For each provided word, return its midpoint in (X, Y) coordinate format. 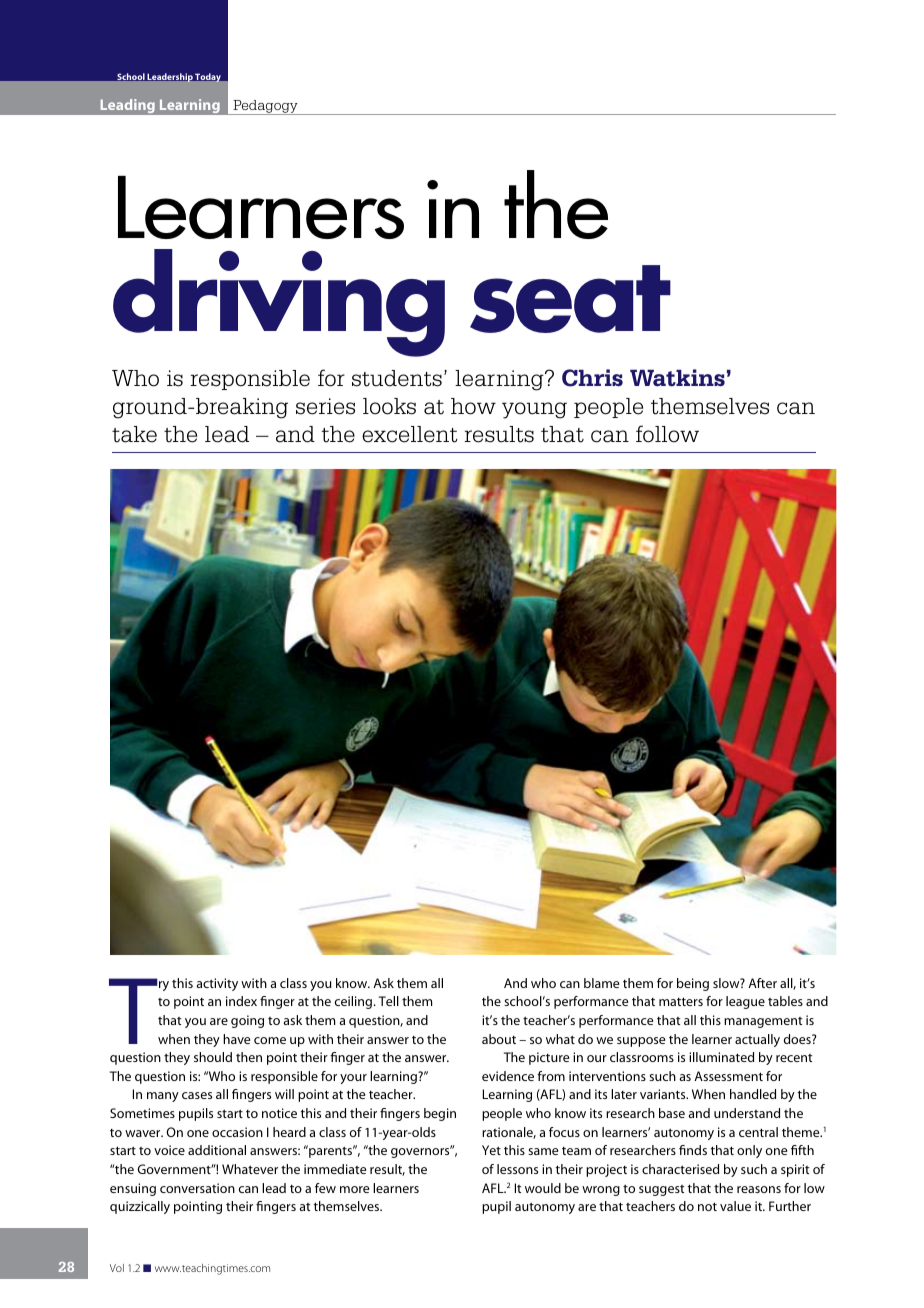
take (134, 434)
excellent (410, 434)
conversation (197, 1188)
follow (667, 434)
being (693, 984)
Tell (389, 1001)
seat (570, 299)
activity (217, 984)
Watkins (677, 378)
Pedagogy (265, 107)
